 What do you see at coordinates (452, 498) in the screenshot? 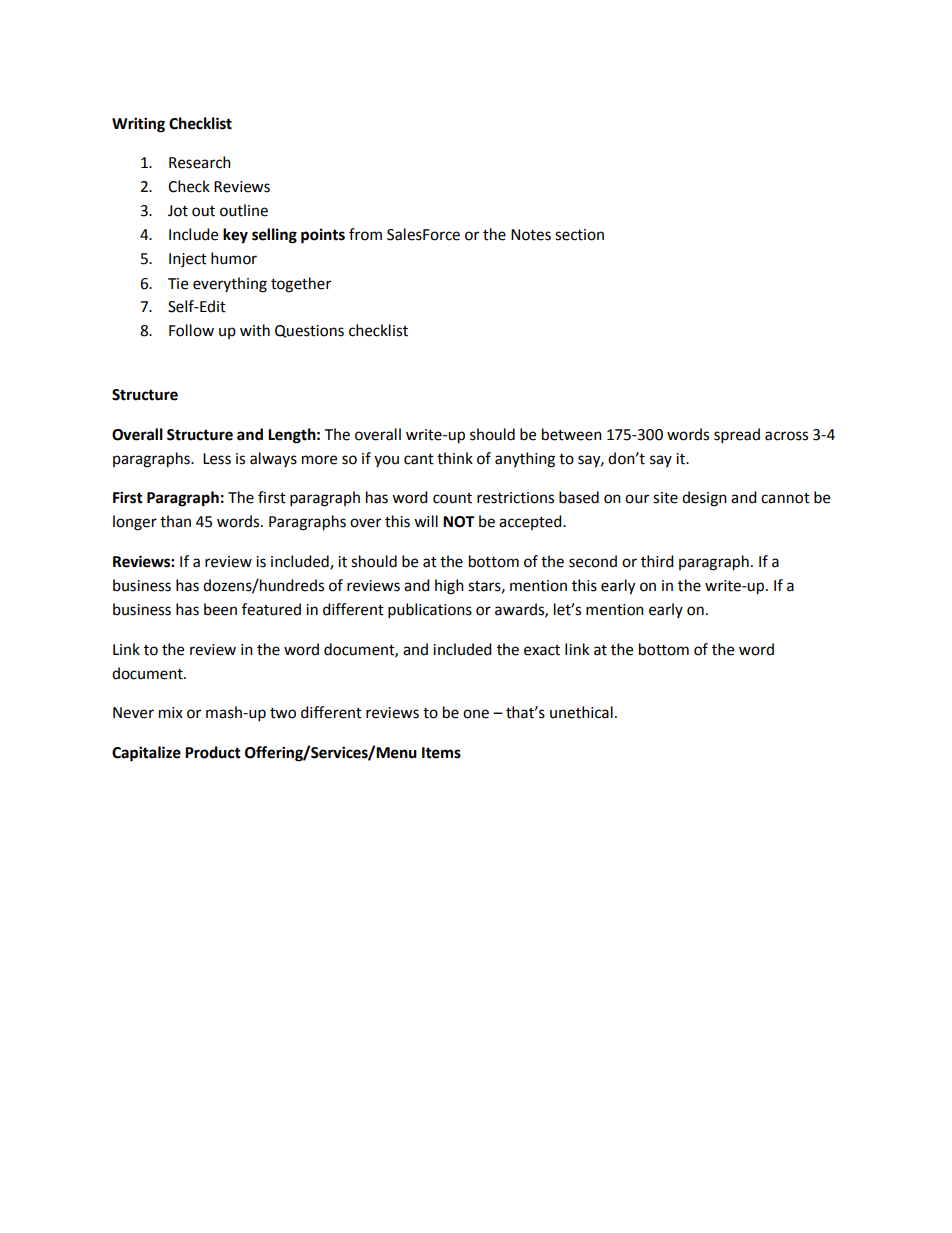
I see `count` at bounding box center [452, 498].
